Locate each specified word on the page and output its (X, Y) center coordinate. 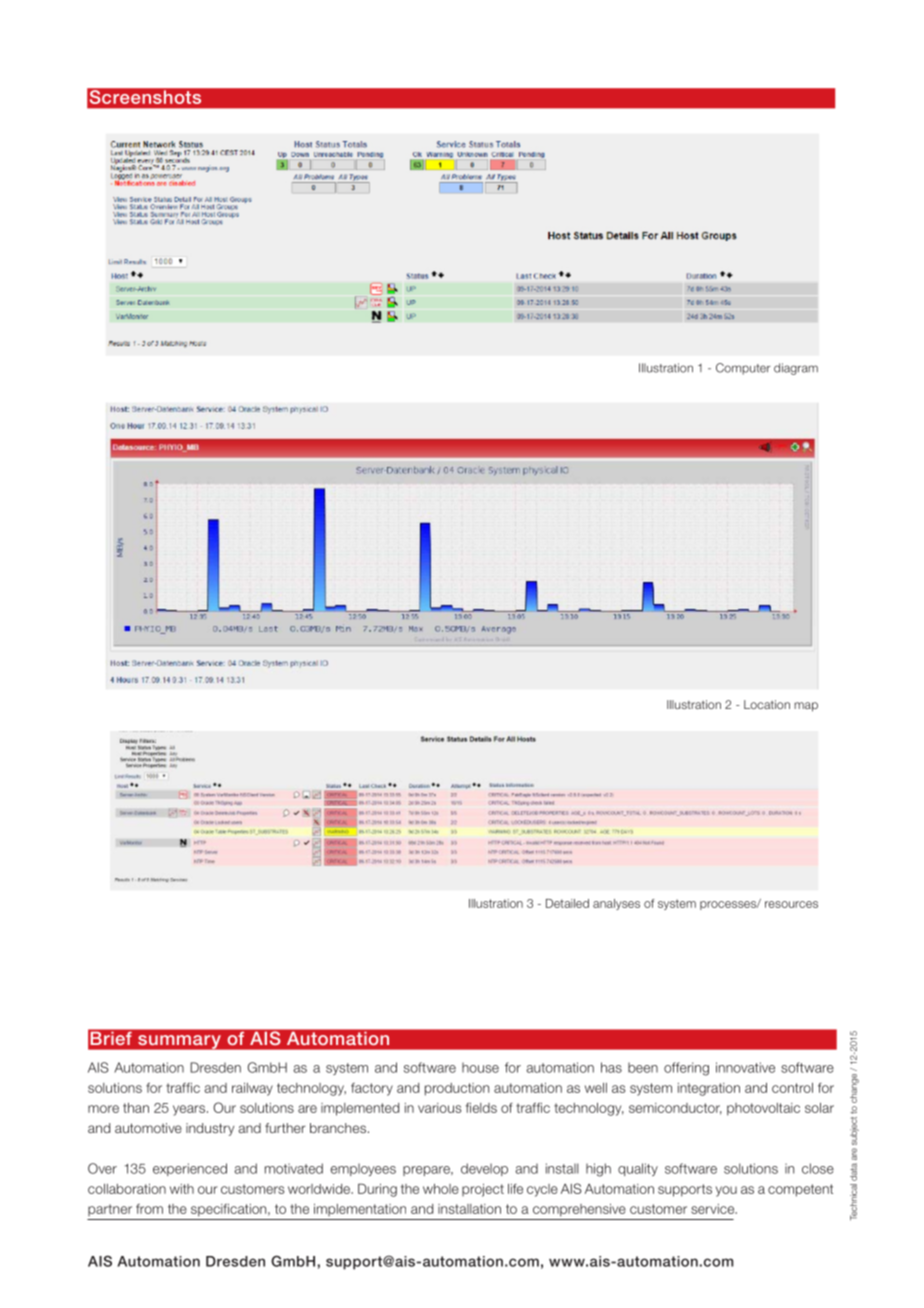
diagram (796, 369)
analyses (616, 904)
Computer (743, 369)
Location (767, 704)
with (182, 1189)
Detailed (567, 903)
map (806, 707)
